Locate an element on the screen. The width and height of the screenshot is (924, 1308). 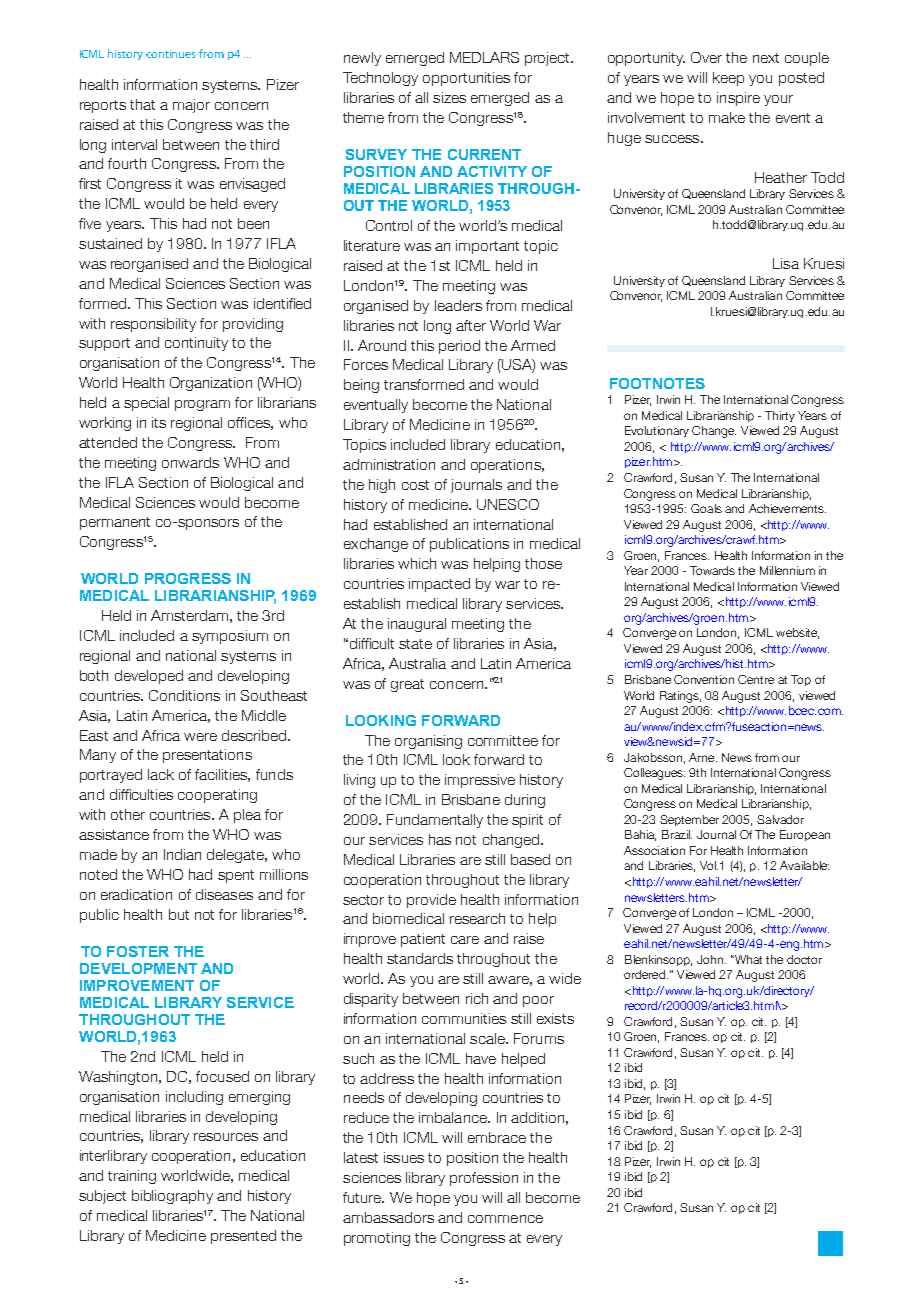
Goals is located at coordinates (706, 508).
